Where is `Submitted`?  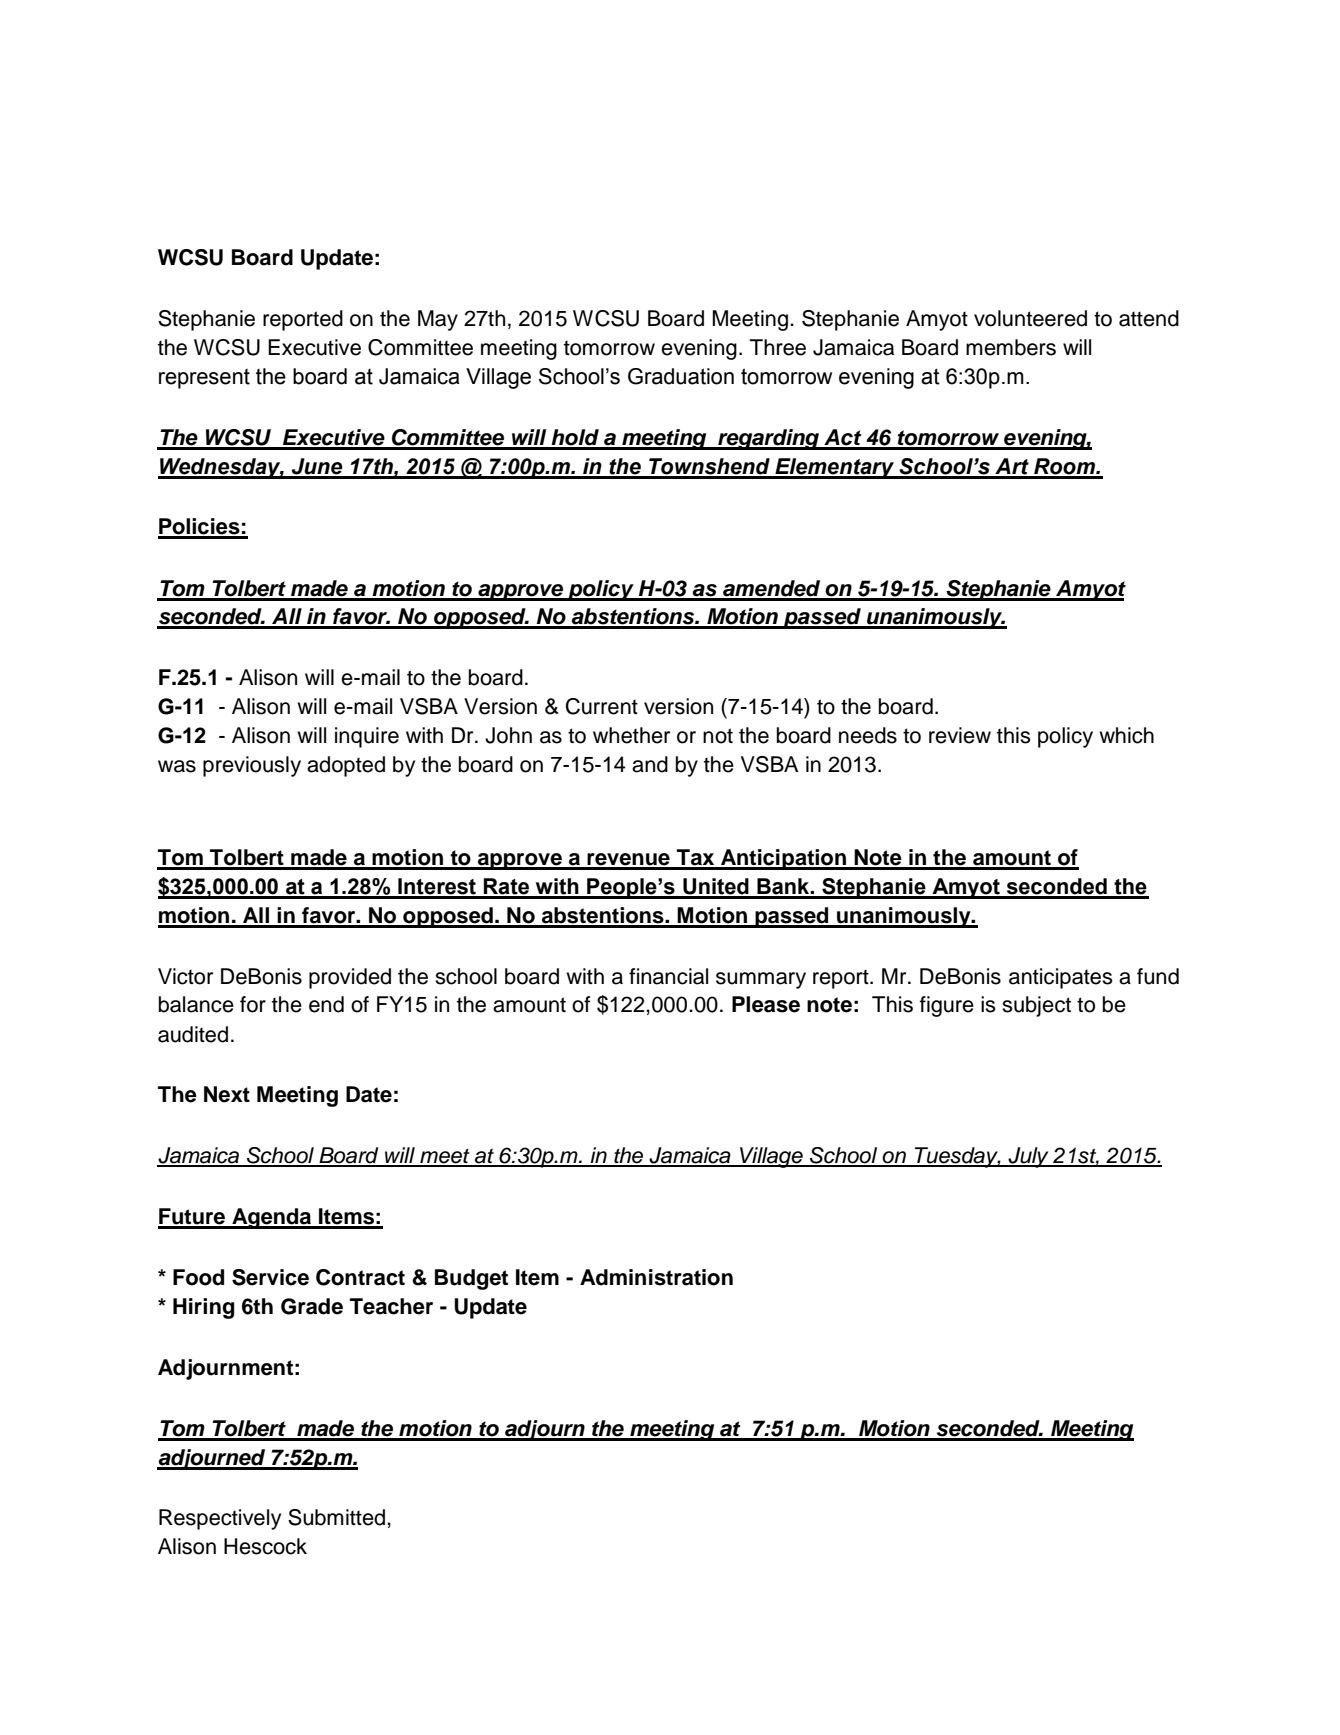
Submitted is located at coordinates (336, 1517).
